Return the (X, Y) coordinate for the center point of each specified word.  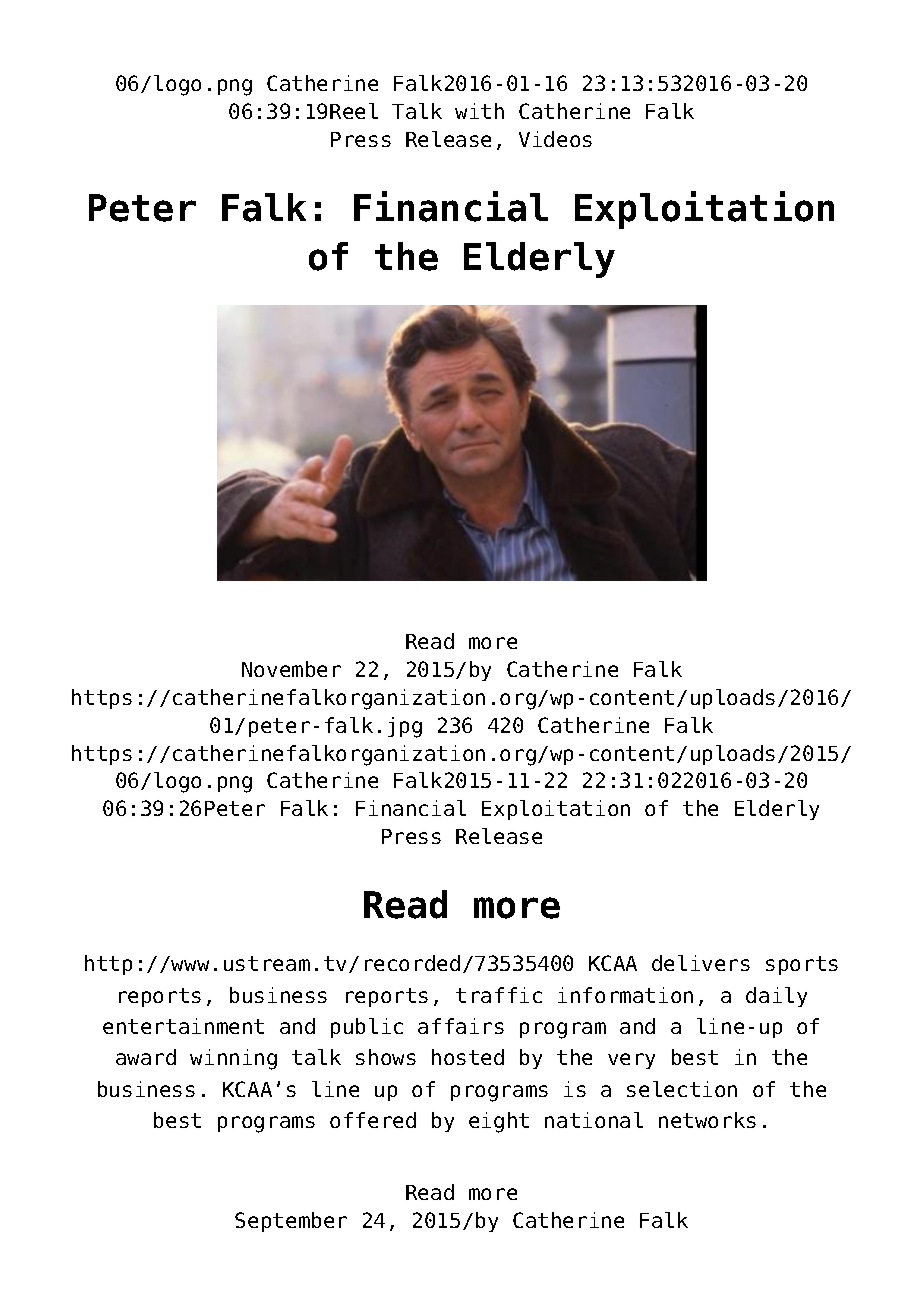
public (367, 1028)
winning (233, 1059)
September (291, 1222)
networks (707, 1120)
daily (776, 997)
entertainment (183, 1026)
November (291, 669)
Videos (555, 139)
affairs (461, 1026)
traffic (499, 995)
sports (802, 965)
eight (499, 1122)
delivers (701, 963)
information (625, 995)
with (479, 111)
